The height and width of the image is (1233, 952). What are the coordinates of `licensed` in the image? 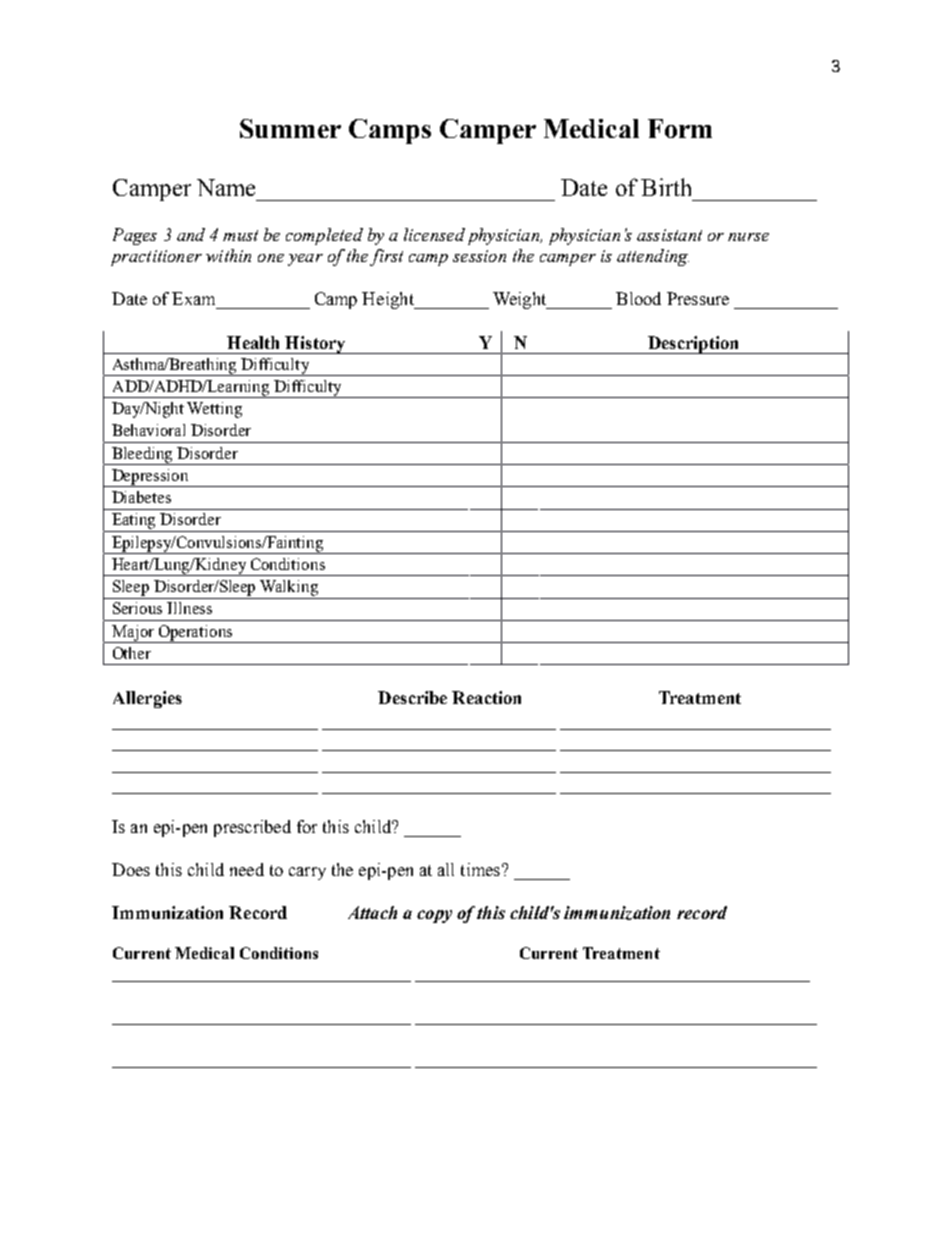 It's located at (434, 234).
